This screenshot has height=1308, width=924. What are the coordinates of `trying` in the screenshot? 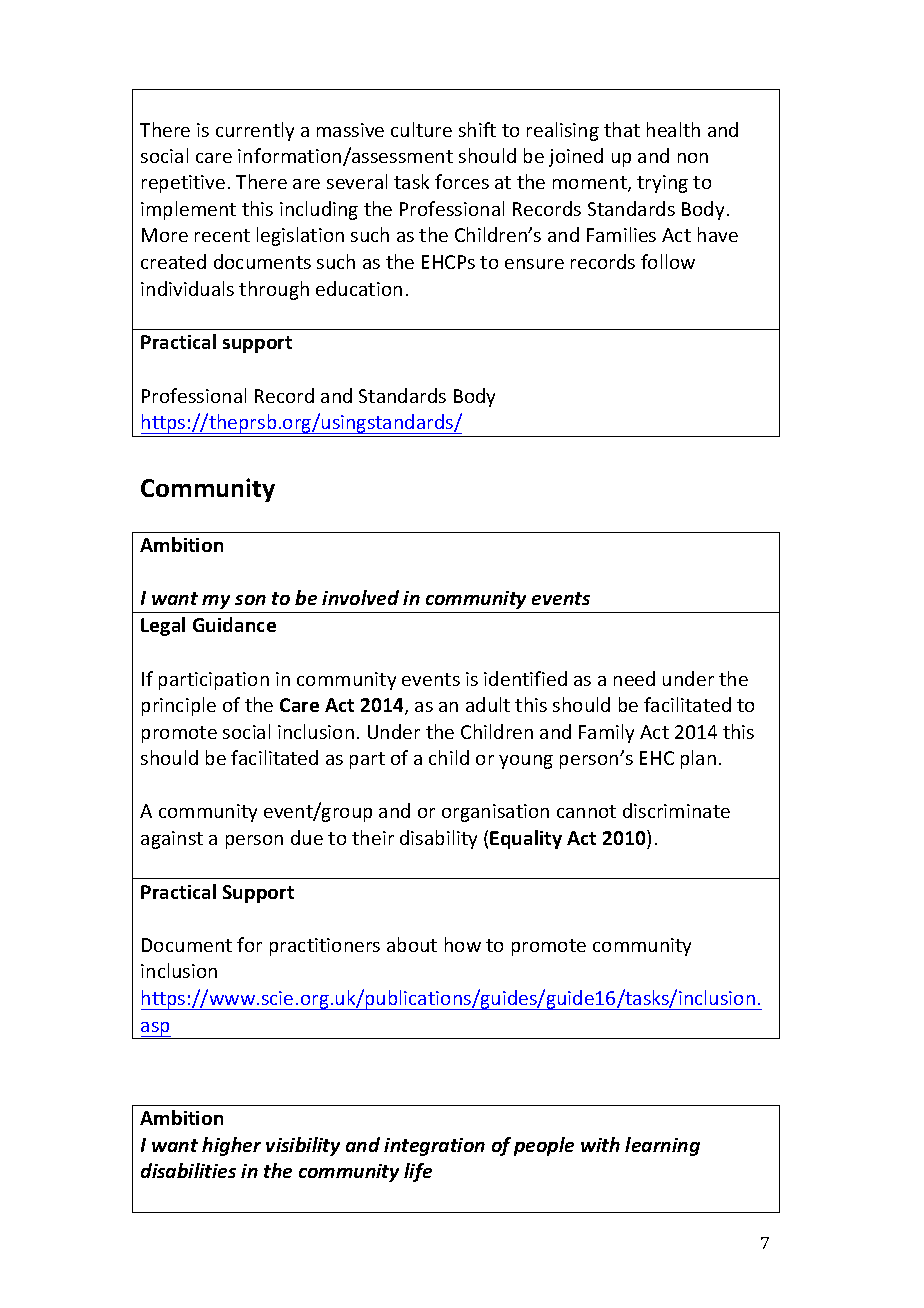 It's located at (662, 184).
